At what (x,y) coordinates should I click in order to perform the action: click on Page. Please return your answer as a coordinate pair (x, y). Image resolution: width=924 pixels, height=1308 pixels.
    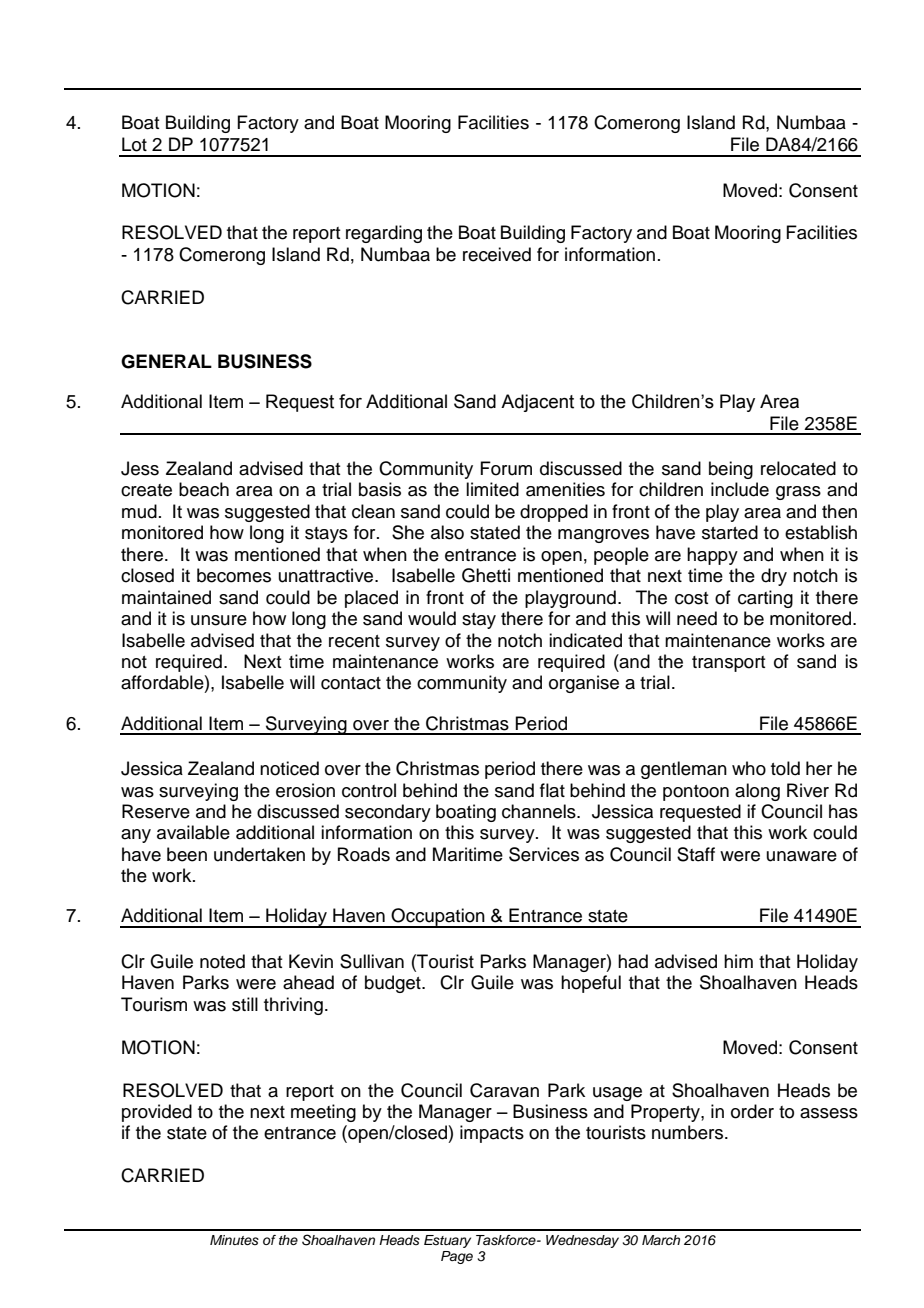
    Looking at the image, I should click on (457, 1257).
